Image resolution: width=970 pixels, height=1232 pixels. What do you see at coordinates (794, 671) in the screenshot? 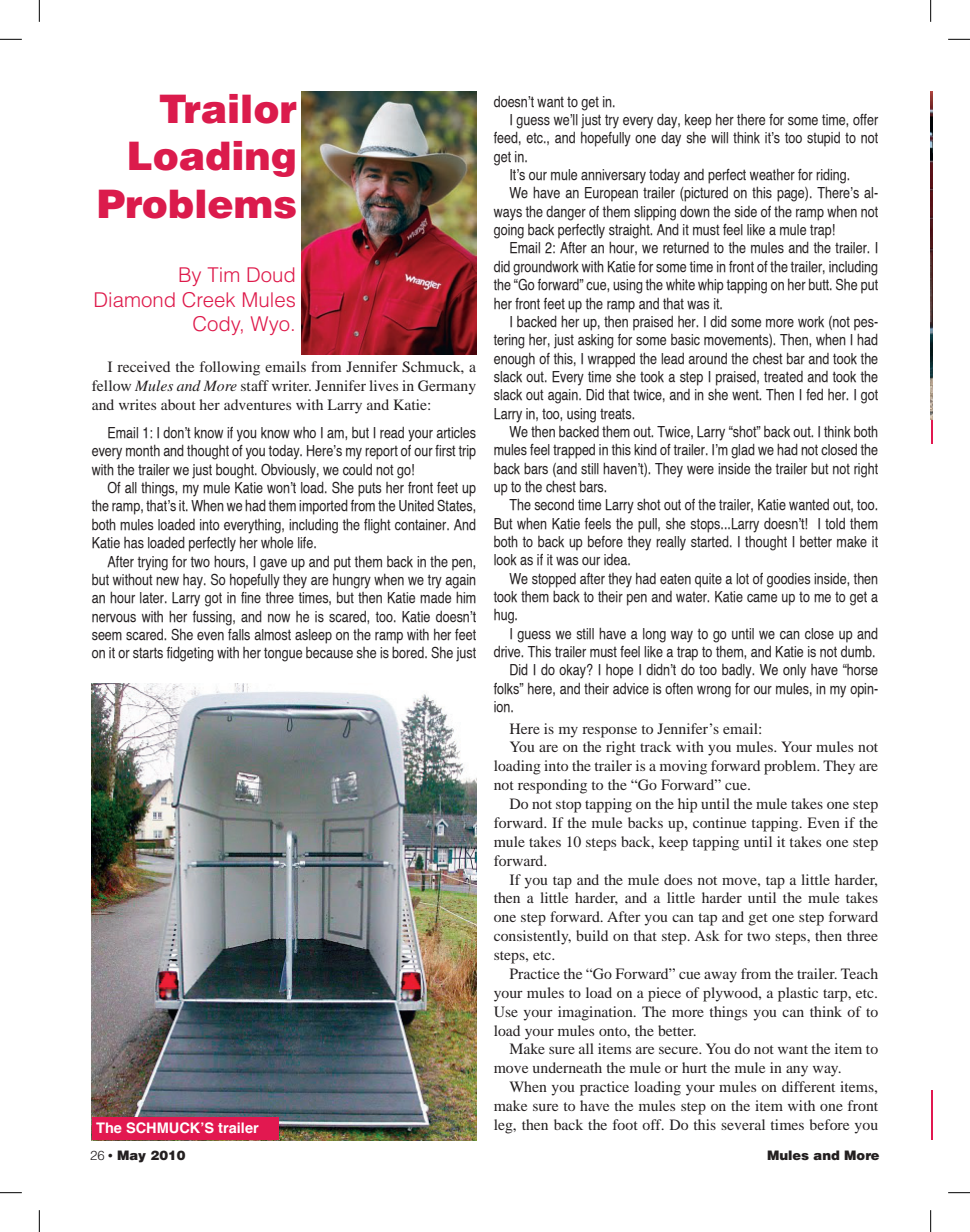
I see `only` at bounding box center [794, 671].
